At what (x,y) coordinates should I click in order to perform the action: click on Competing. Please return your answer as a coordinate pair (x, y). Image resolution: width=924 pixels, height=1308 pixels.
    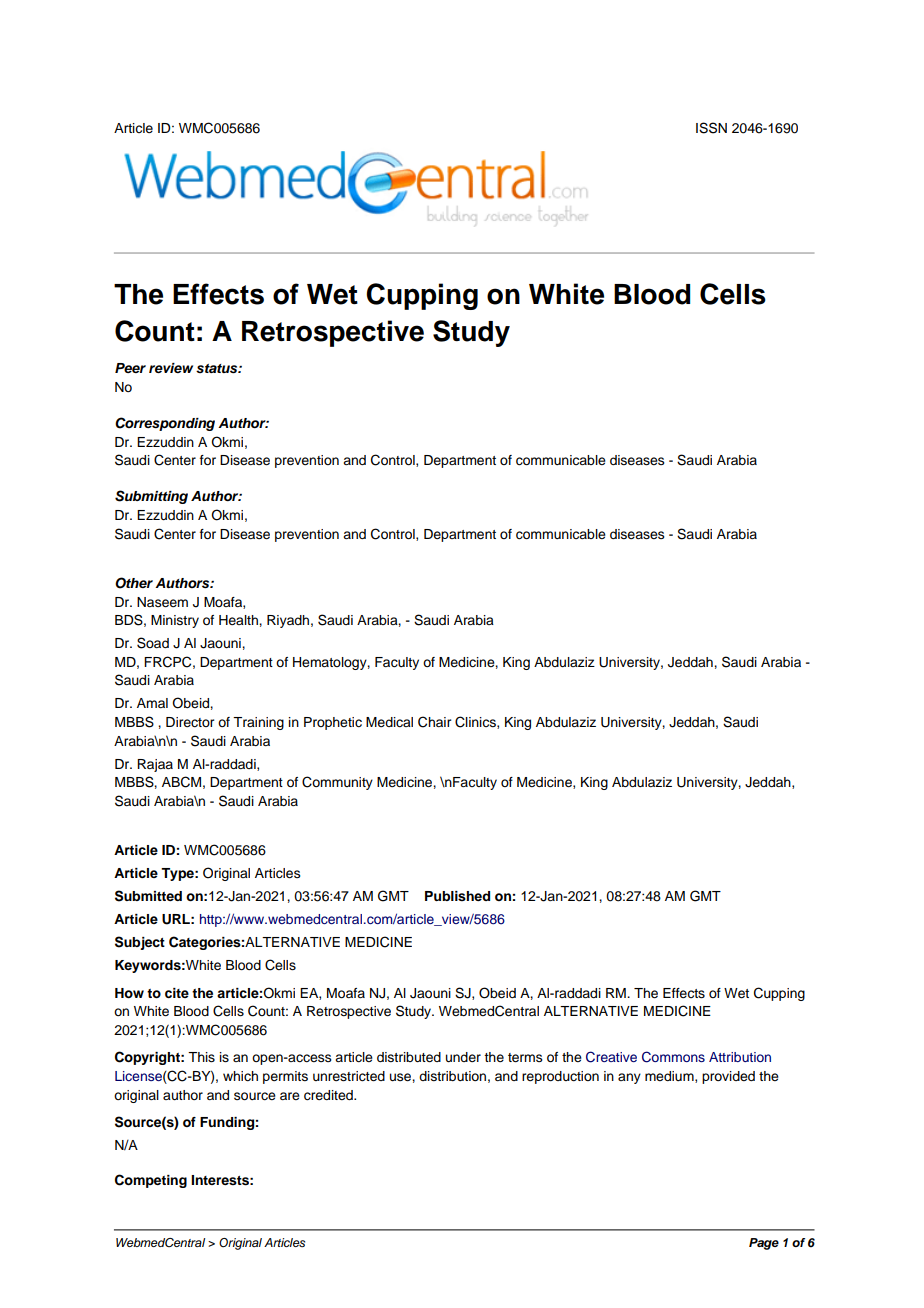
    Looking at the image, I should click on (151, 1181).
